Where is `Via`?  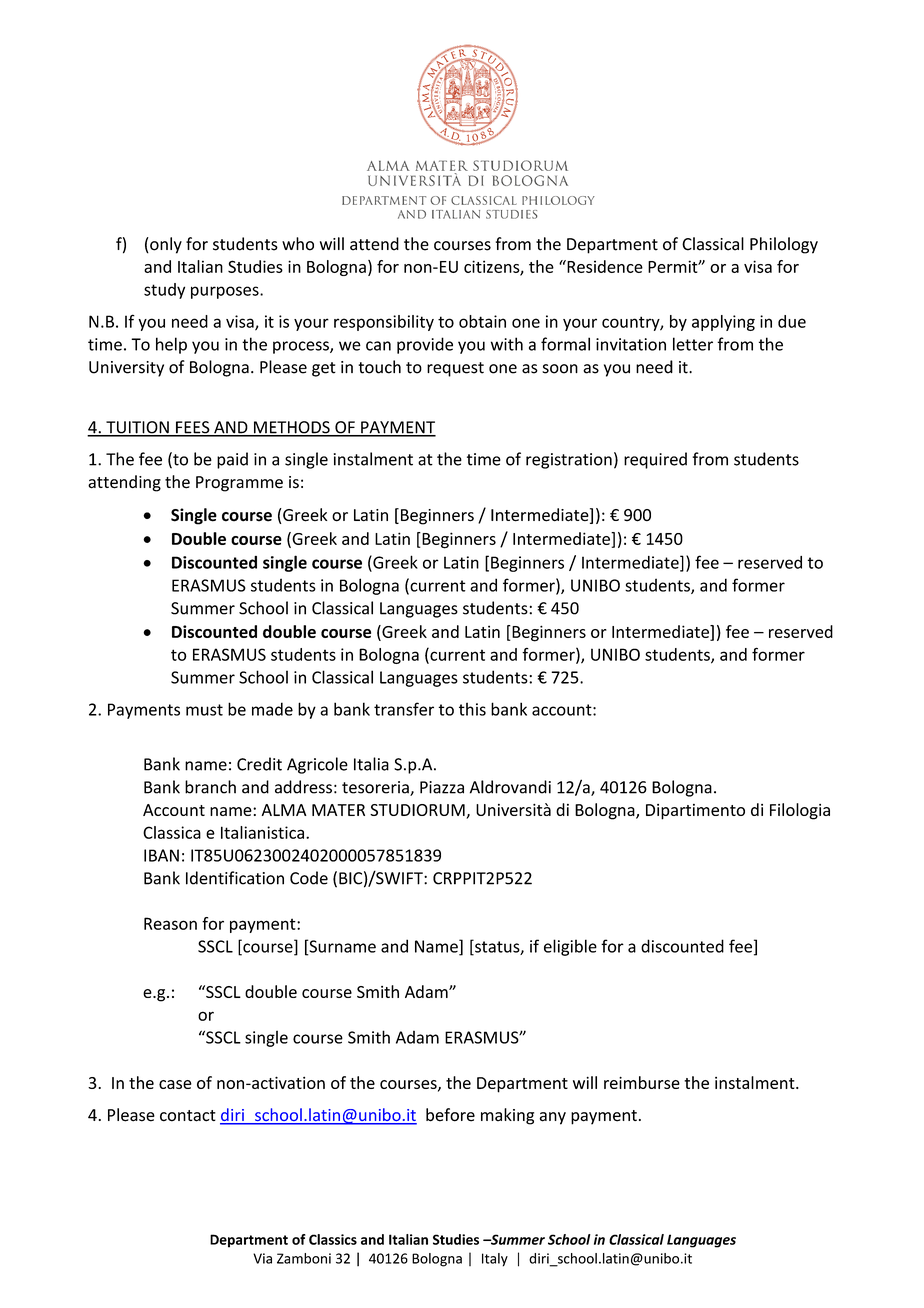
Via is located at coordinates (262, 1258).
